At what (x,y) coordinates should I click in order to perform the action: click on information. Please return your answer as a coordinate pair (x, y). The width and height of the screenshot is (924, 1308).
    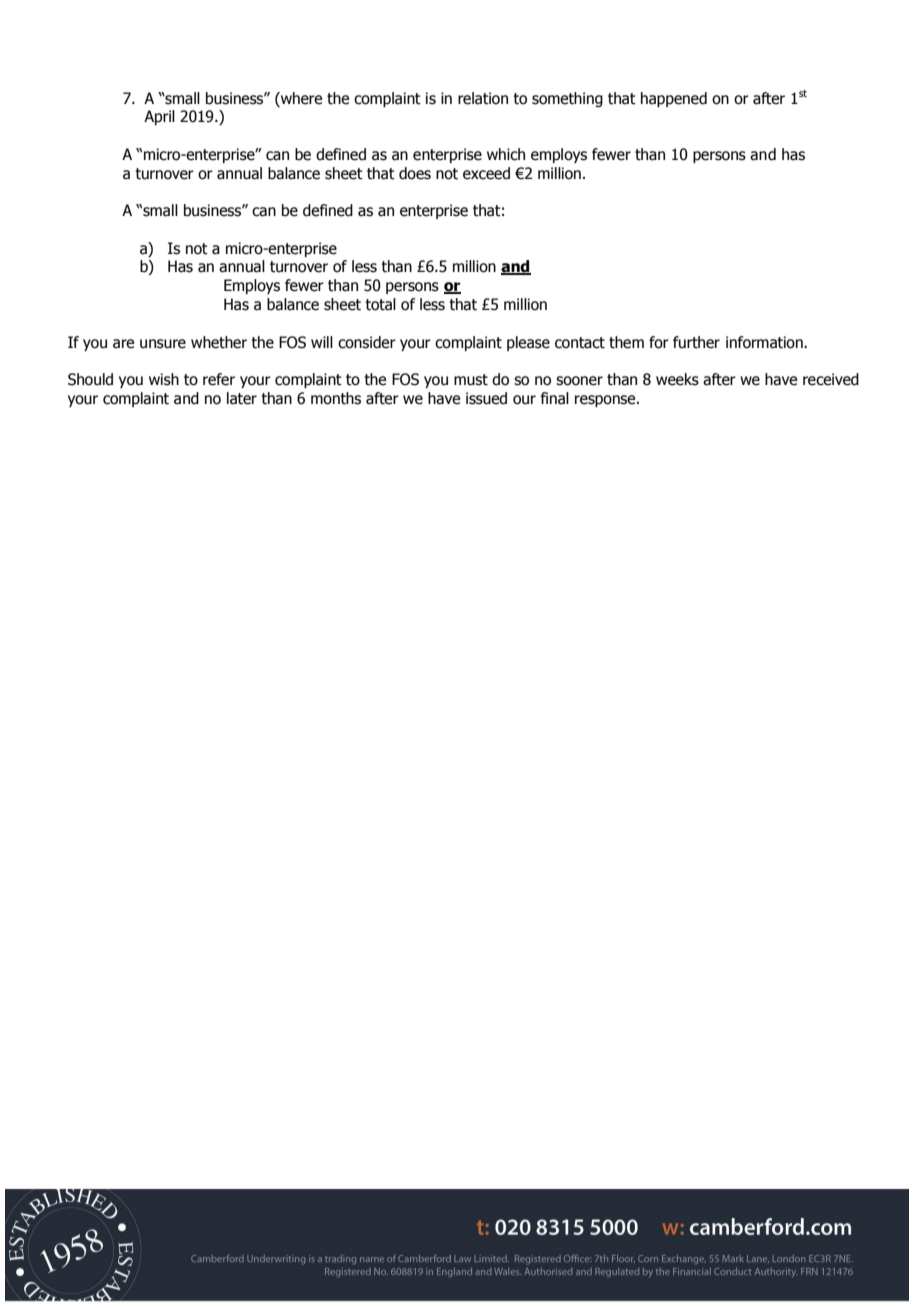
    Looking at the image, I should click on (765, 342).
